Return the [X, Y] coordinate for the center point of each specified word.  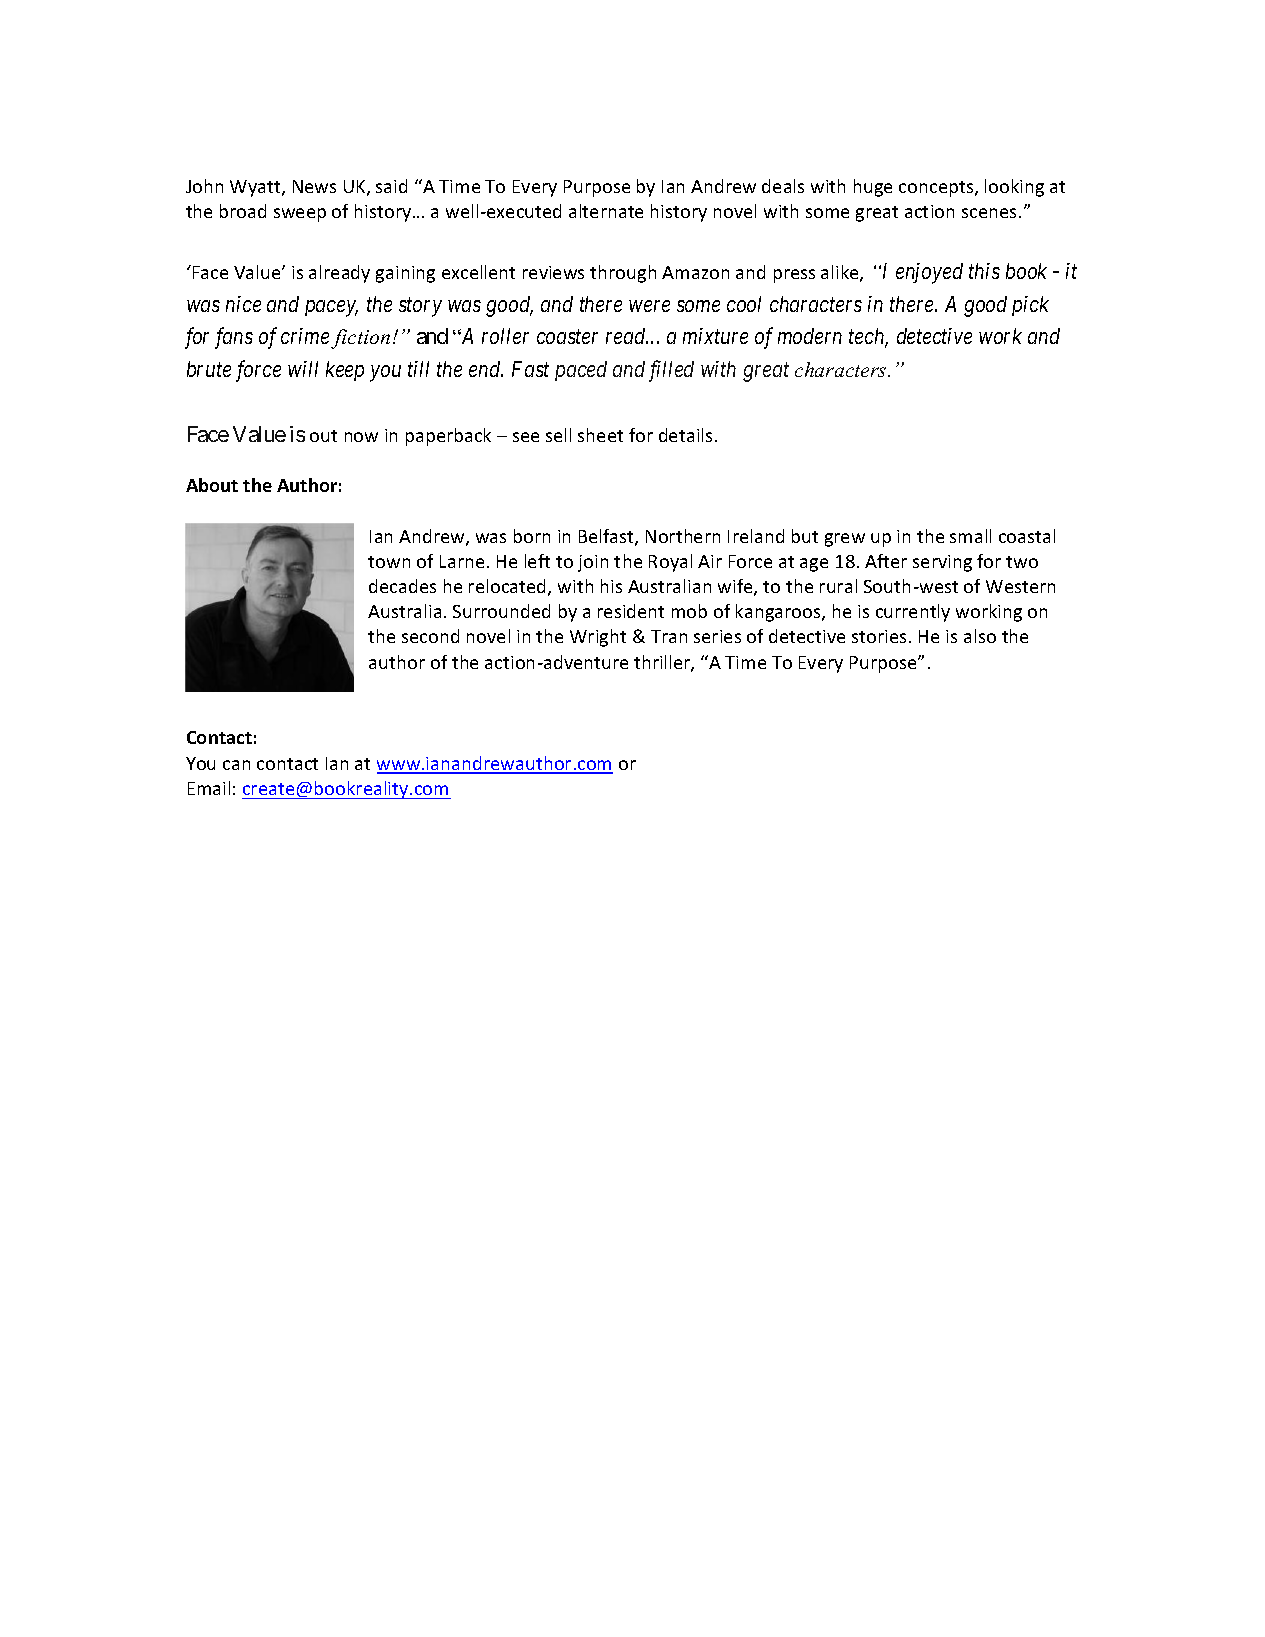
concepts [937, 189]
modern [810, 336]
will [303, 369]
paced [581, 371]
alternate [606, 211]
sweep [300, 215]
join [593, 563]
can [236, 765]
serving [942, 563]
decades [402, 586]
